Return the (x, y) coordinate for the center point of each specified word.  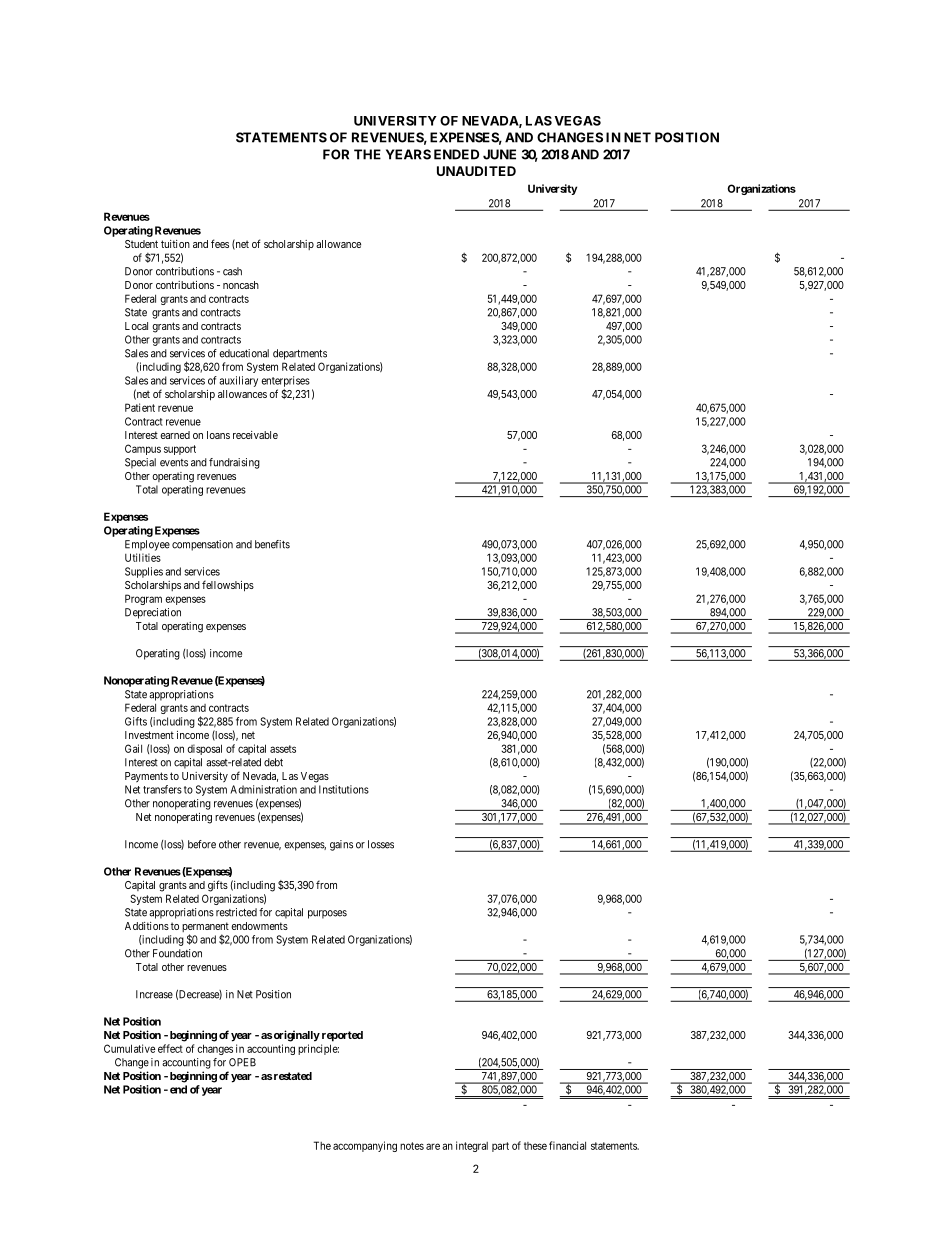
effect (170, 1048)
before (202, 844)
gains (341, 845)
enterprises (285, 381)
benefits (272, 544)
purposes (327, 914)
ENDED (456, 154)
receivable (255, 435)
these (535, 1146)
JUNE (499, 154)
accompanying (365, 1146)
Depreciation (153, 613)
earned (175, 435)
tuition (175, 244)
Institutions (344, 789)
